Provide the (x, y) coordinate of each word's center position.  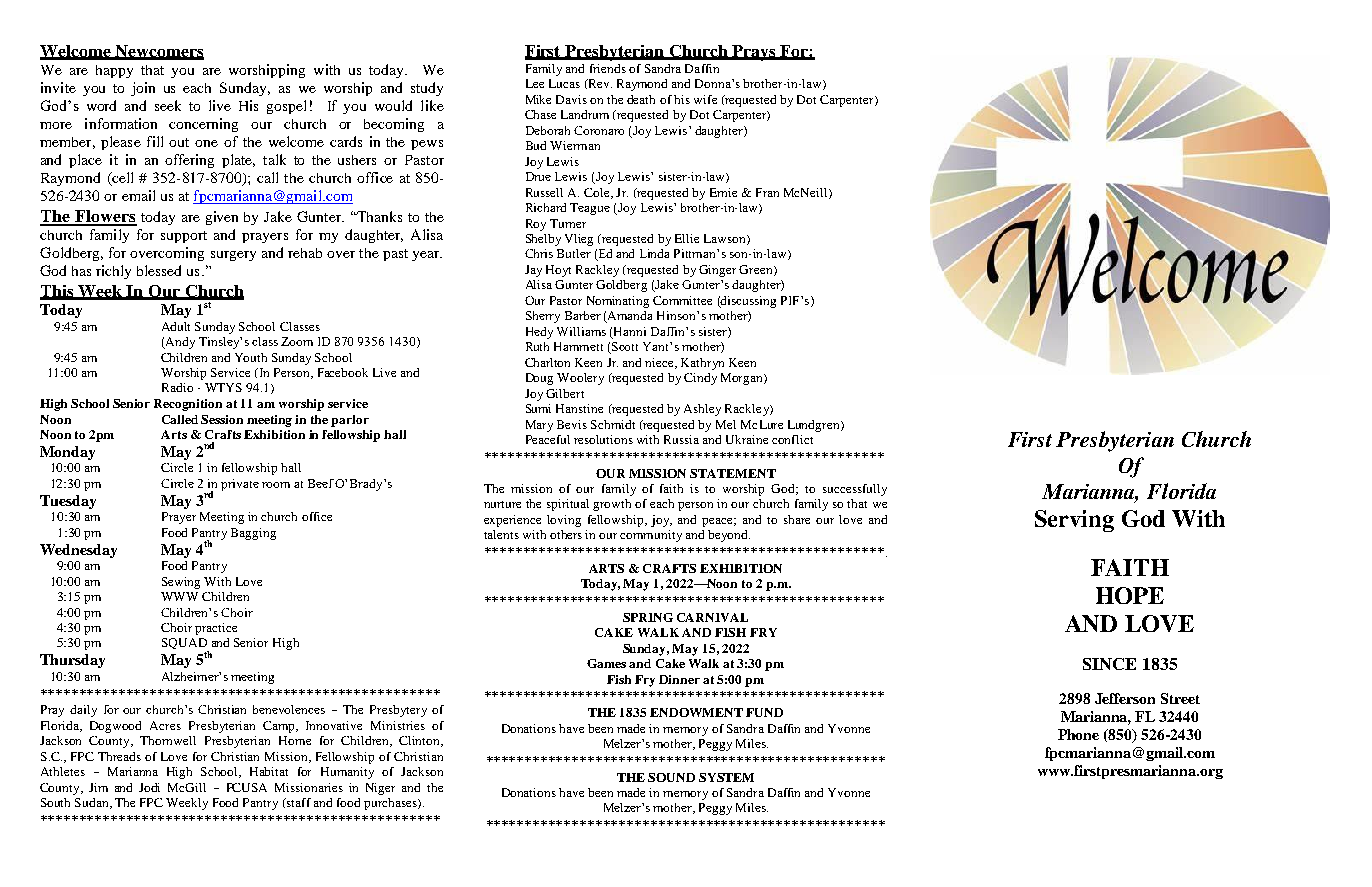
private (240, 485)
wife (705, 99)
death (641, 99)
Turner (568, 223)
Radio (177, 387)
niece (660, 363)
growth (612, 505)
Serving (1074, 521)
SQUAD (185, 645)
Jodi (149, 787)
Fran (767, 192)
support (184, 237)
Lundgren (815, 426)
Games (606, 663)
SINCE (1109, 664)
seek (168, 105)
